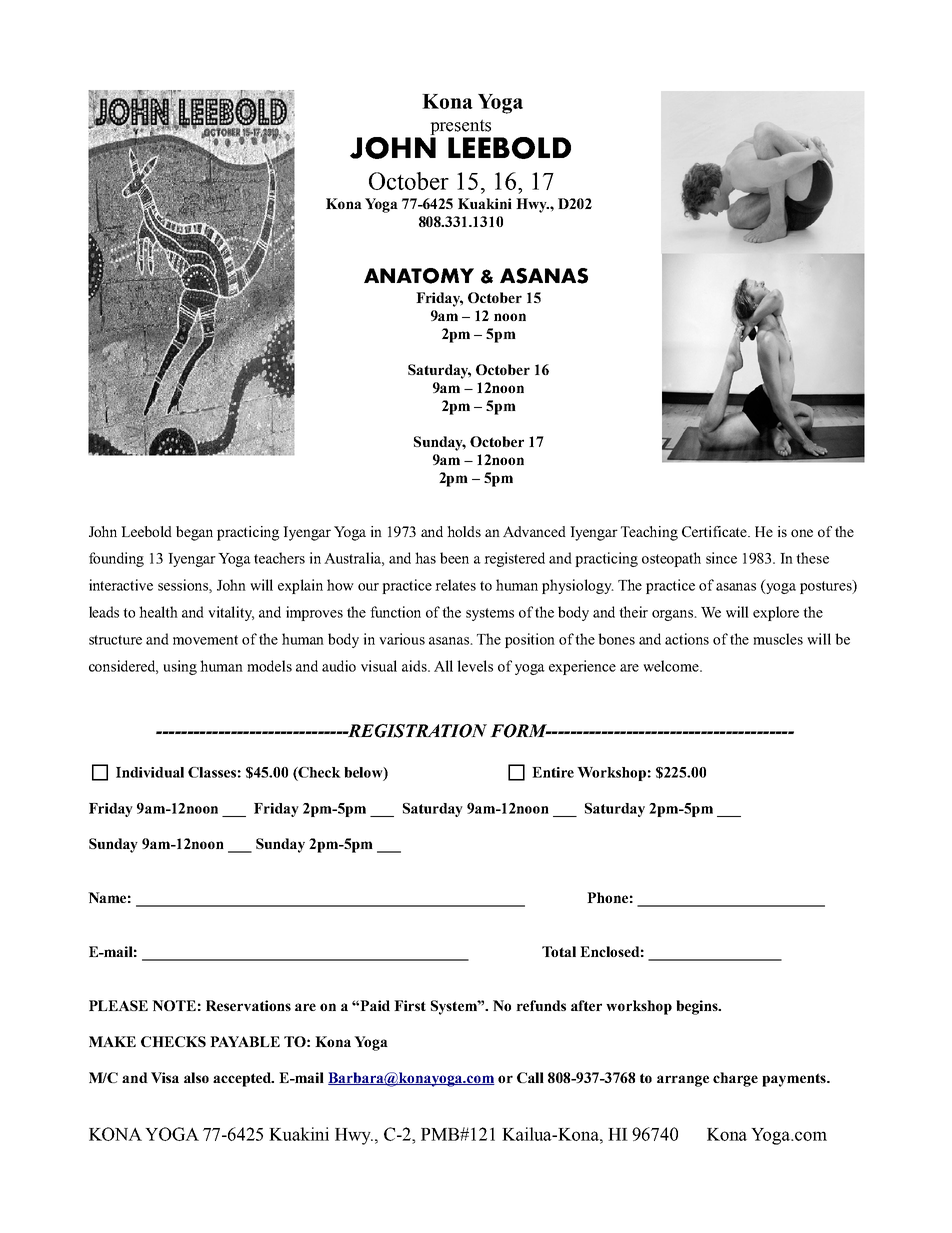  I want to click on also, so click(196, 1077).
